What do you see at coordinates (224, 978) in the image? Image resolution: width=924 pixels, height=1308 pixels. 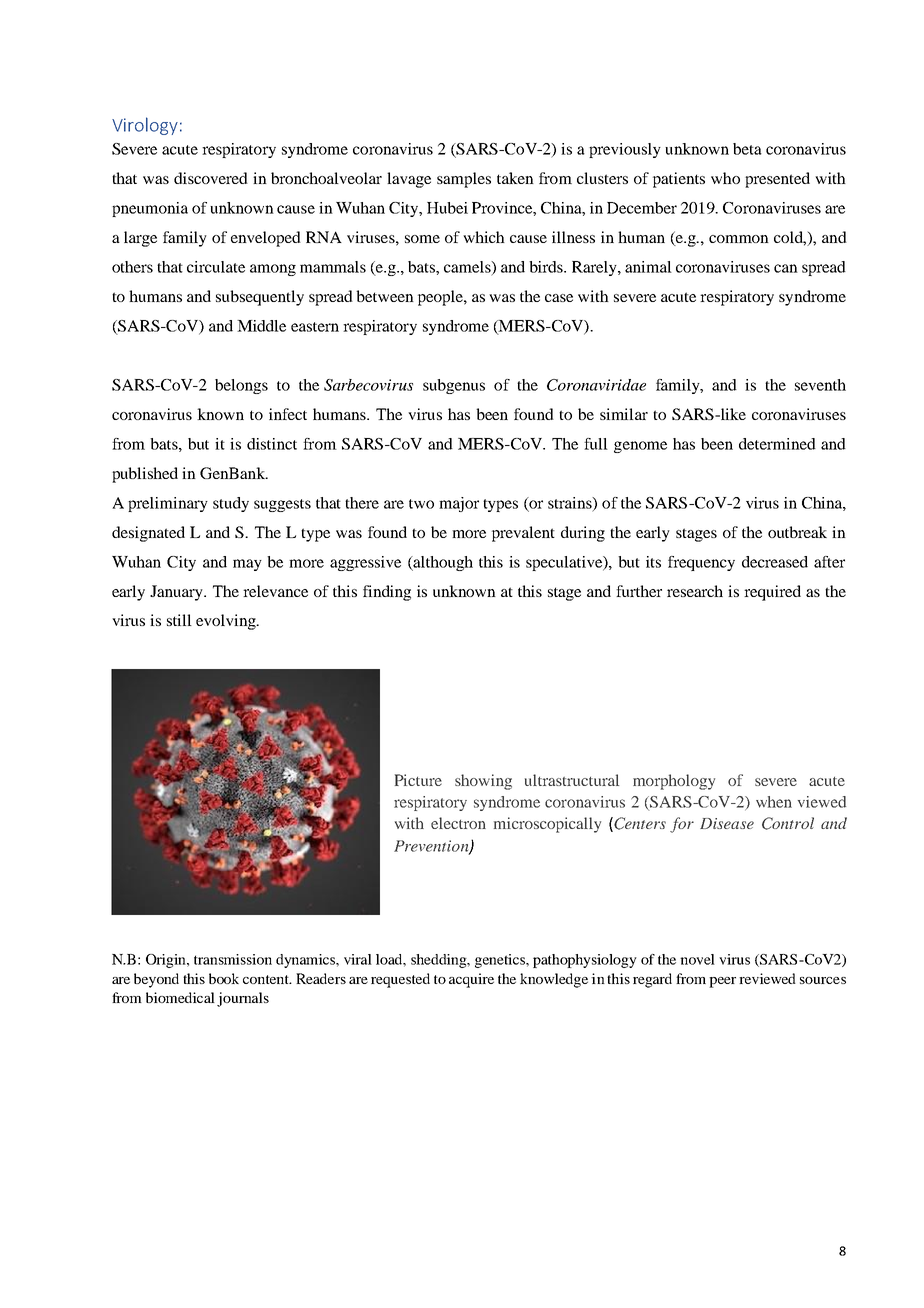 I see `book` at bounding box center [224, 978].
